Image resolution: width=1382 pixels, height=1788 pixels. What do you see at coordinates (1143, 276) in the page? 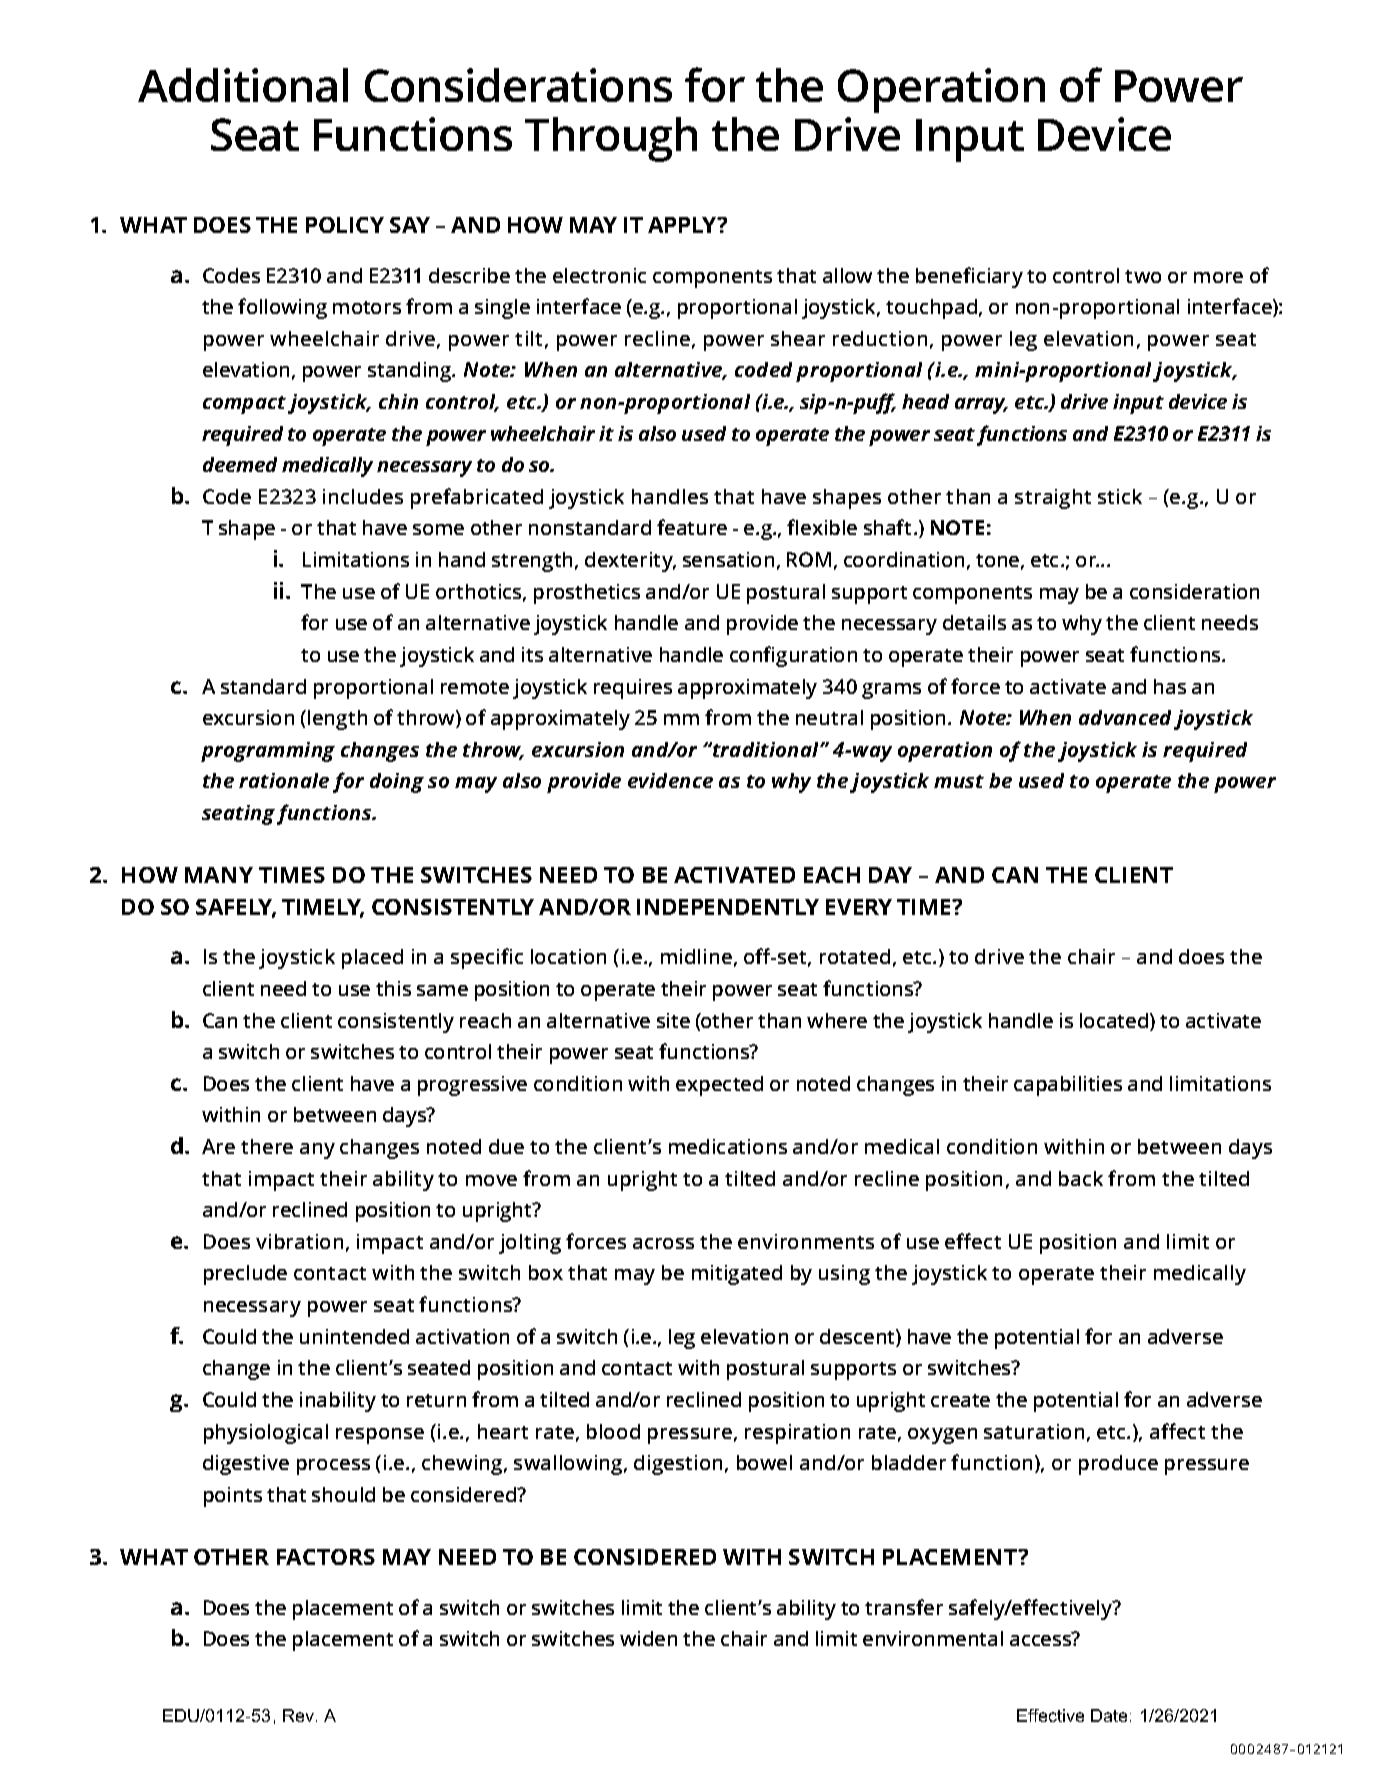
I see `two` at bounding box center [1143, 276].
